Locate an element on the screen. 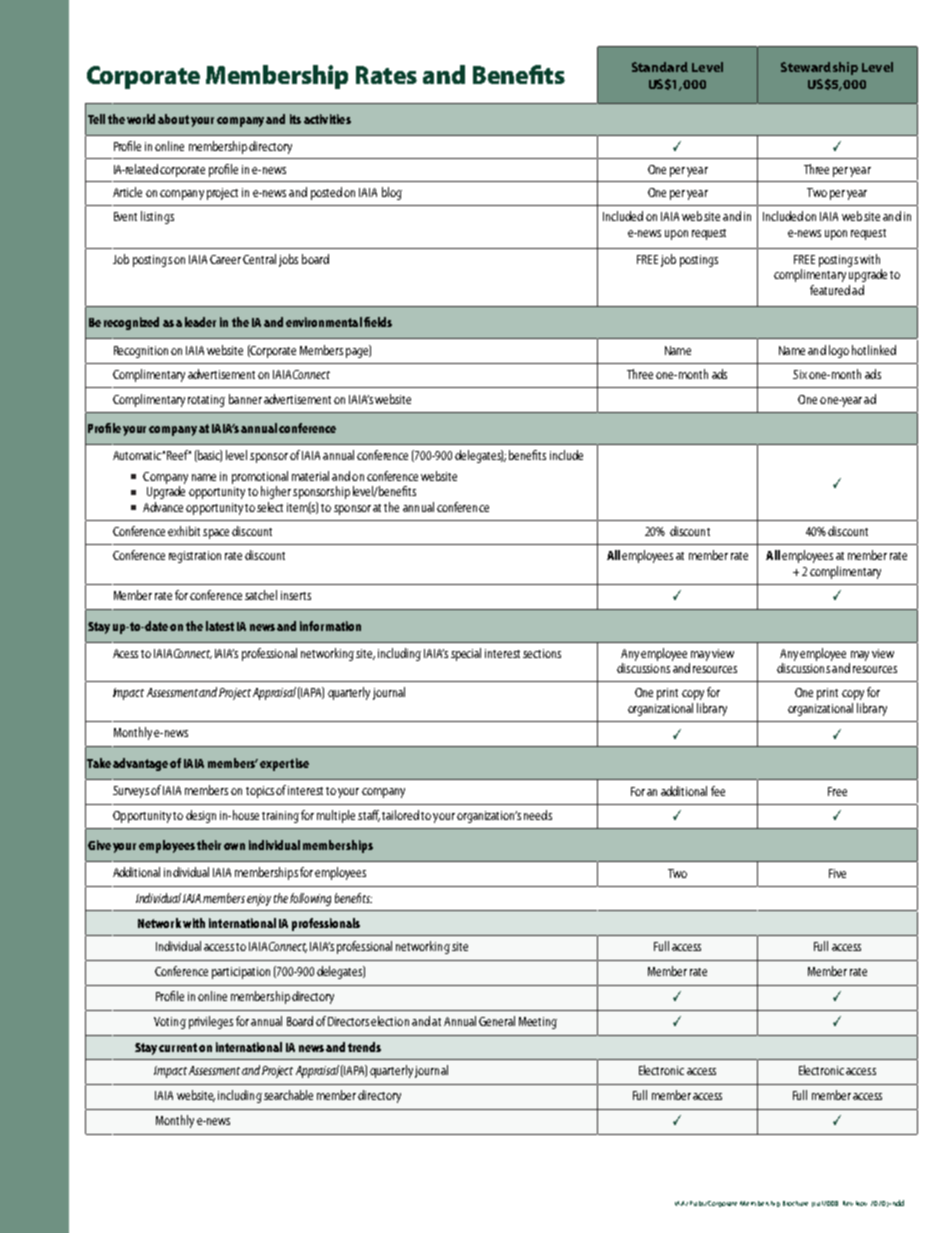  blog is located at coordinates (392, 193).
